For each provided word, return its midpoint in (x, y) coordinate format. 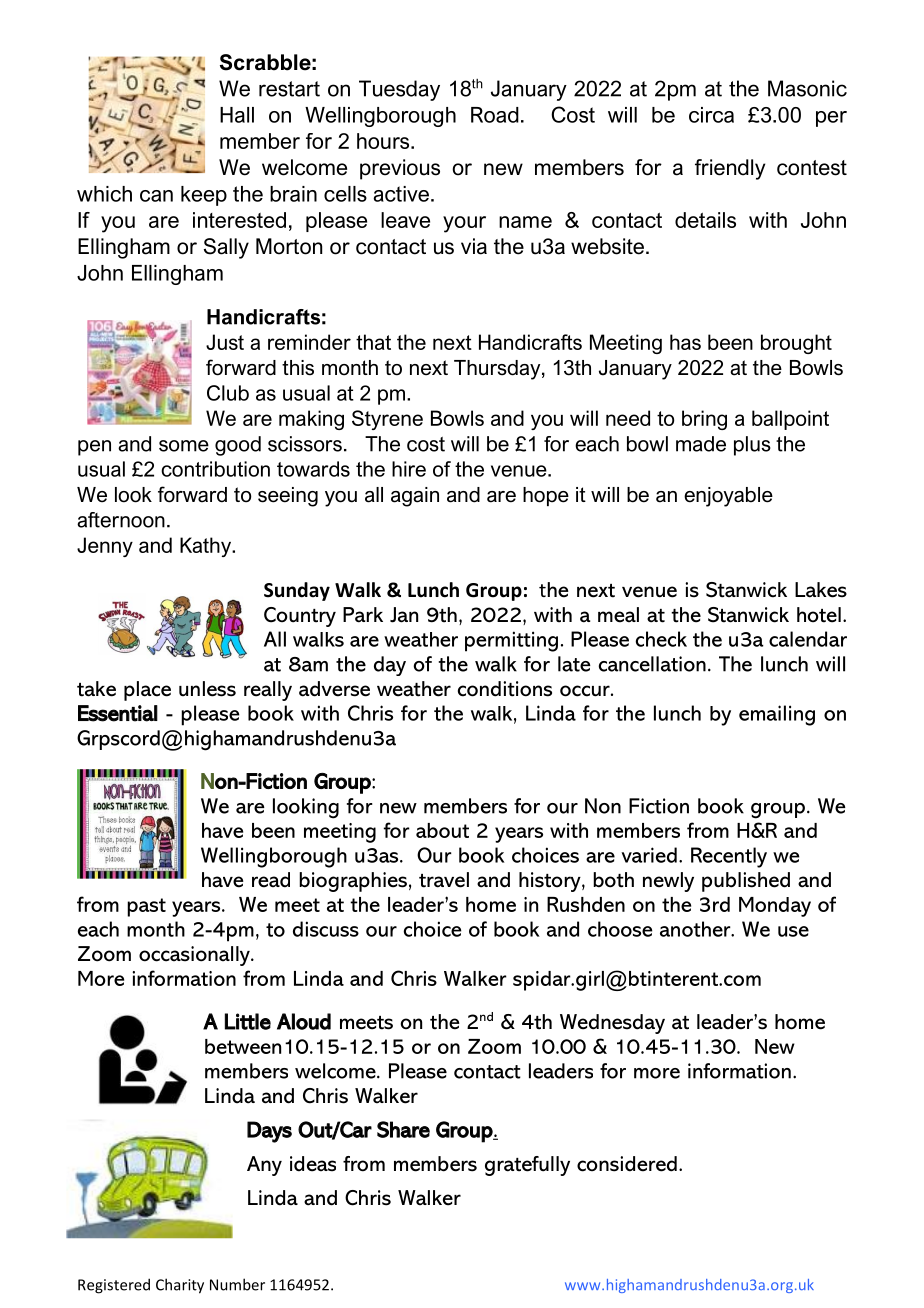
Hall (237, 115)
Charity (180, 1286)
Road (495, 115)
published (746, 882)
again (415, 497)
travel (444, 880)
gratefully (527, 1166)
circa (711, 115)
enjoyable (728, 497)
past (146, 907)
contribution (215, 469)
